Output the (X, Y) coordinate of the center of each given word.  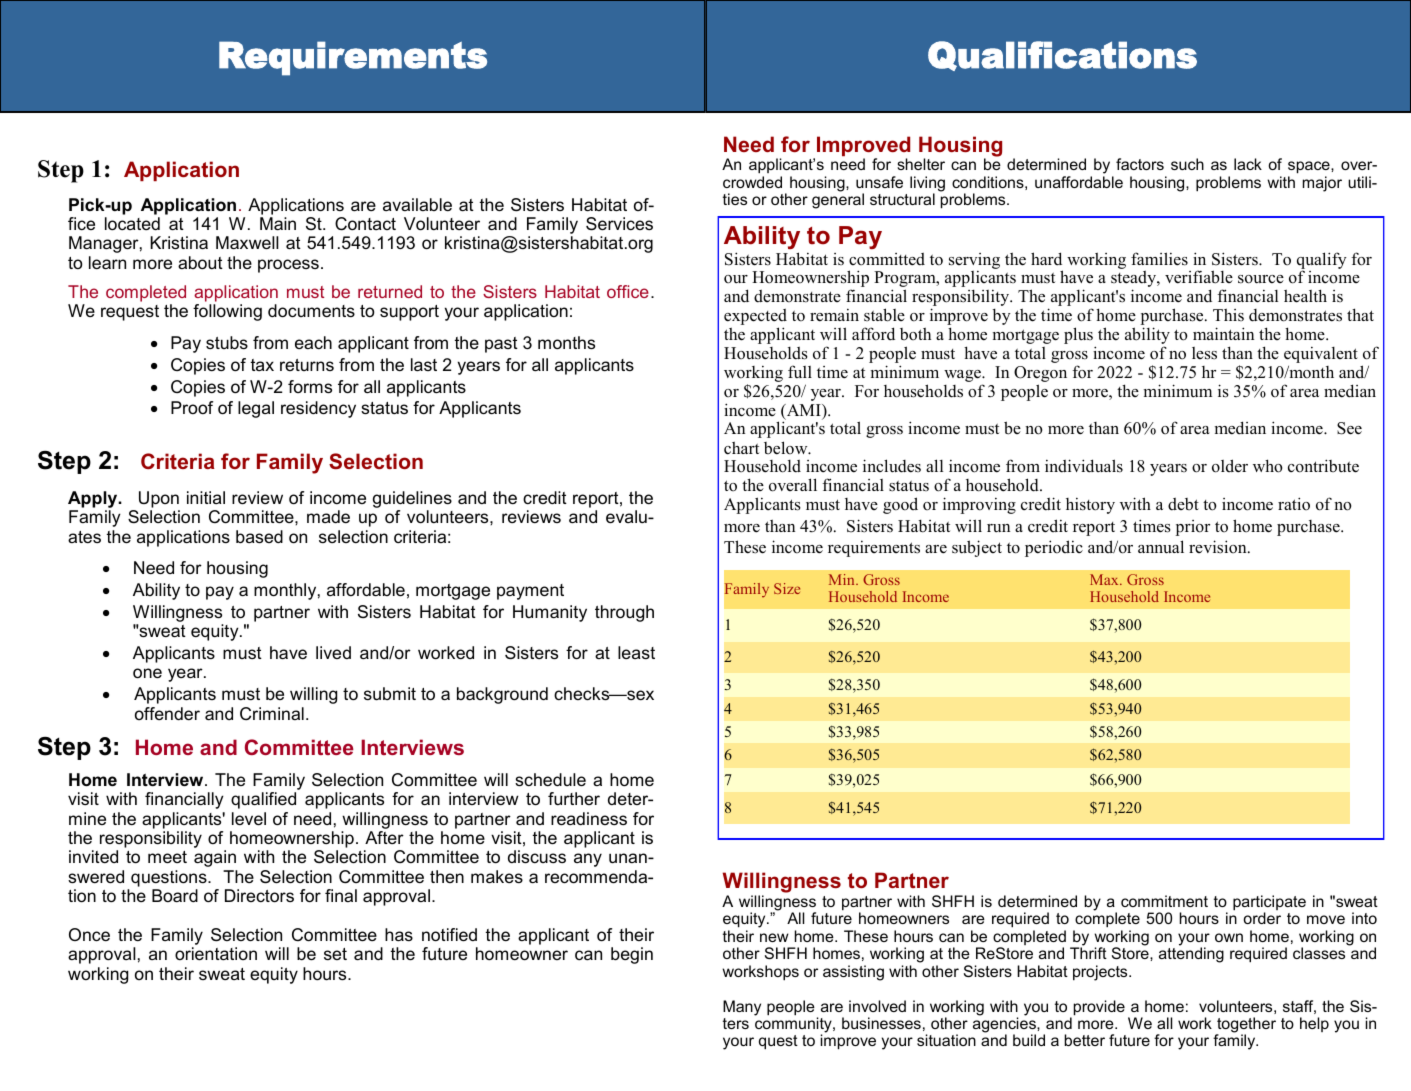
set (335, 954)
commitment (1164, 901)
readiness (589, 819)
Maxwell (247, 243)
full (800, 371)
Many (742, 1008)
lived (333, 652)
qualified (263, 800)
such (1187, 164)
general (838, 201)
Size (787, 588)
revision (1219, 547)
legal (256, 409)
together (1246, 1026)
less (1204, 353)
